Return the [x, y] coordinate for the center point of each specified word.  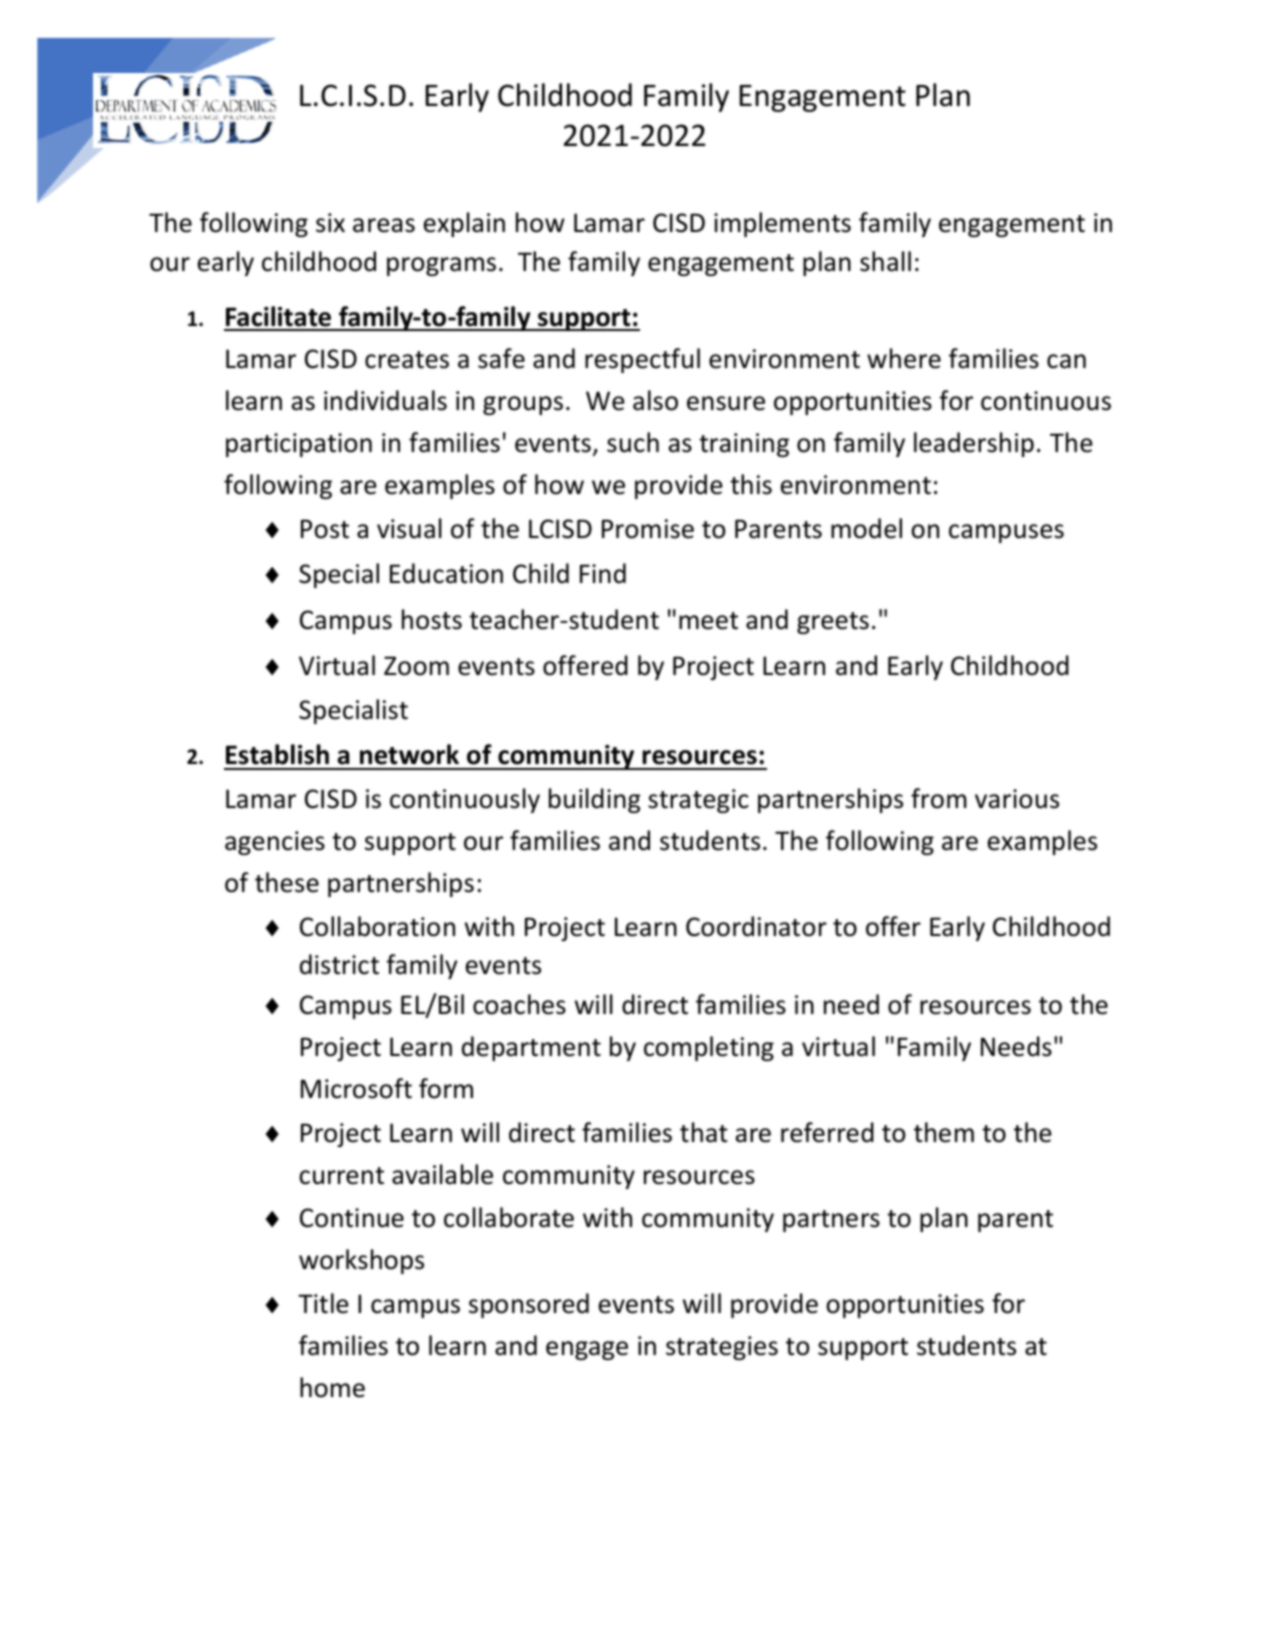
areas [384, 225]
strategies [722, 1348]
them [944, 1132]
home [332, 1387]
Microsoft [356, 1088]
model [866, 528]
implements [782, 224]
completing [709, 1048]
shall [885, 261]
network [409, 754]
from [939, 798]
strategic [698, 801]
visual [409, 528]
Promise [648, 529]
